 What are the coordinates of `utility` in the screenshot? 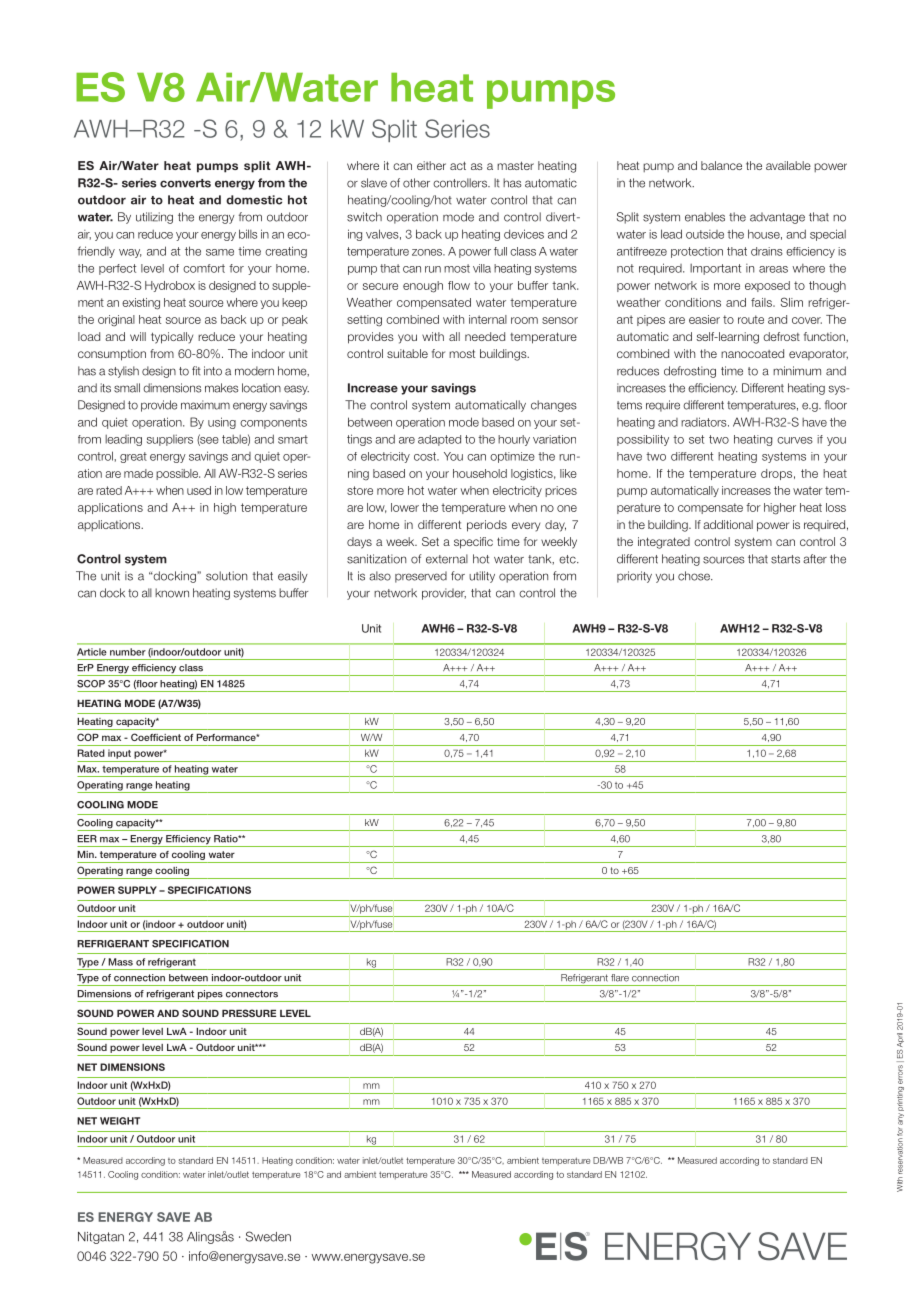 It's located at (482, 577).
